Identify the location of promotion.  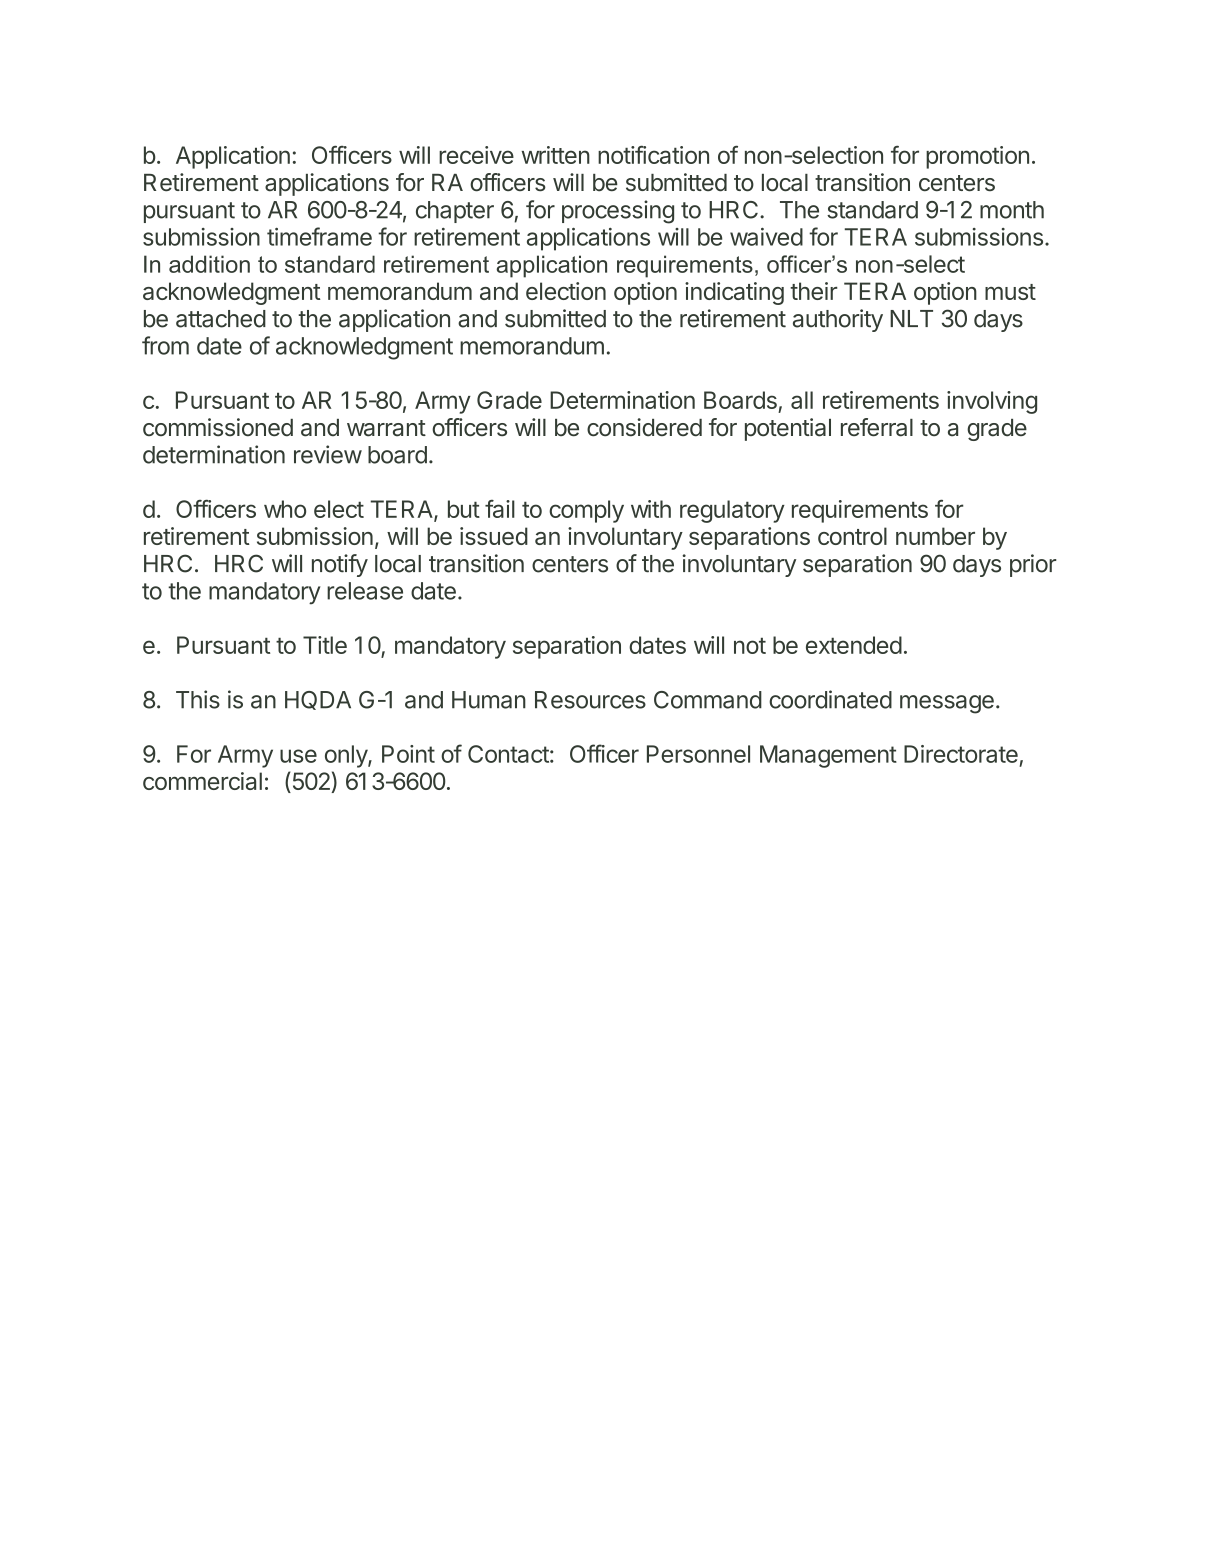
(977, 157).
